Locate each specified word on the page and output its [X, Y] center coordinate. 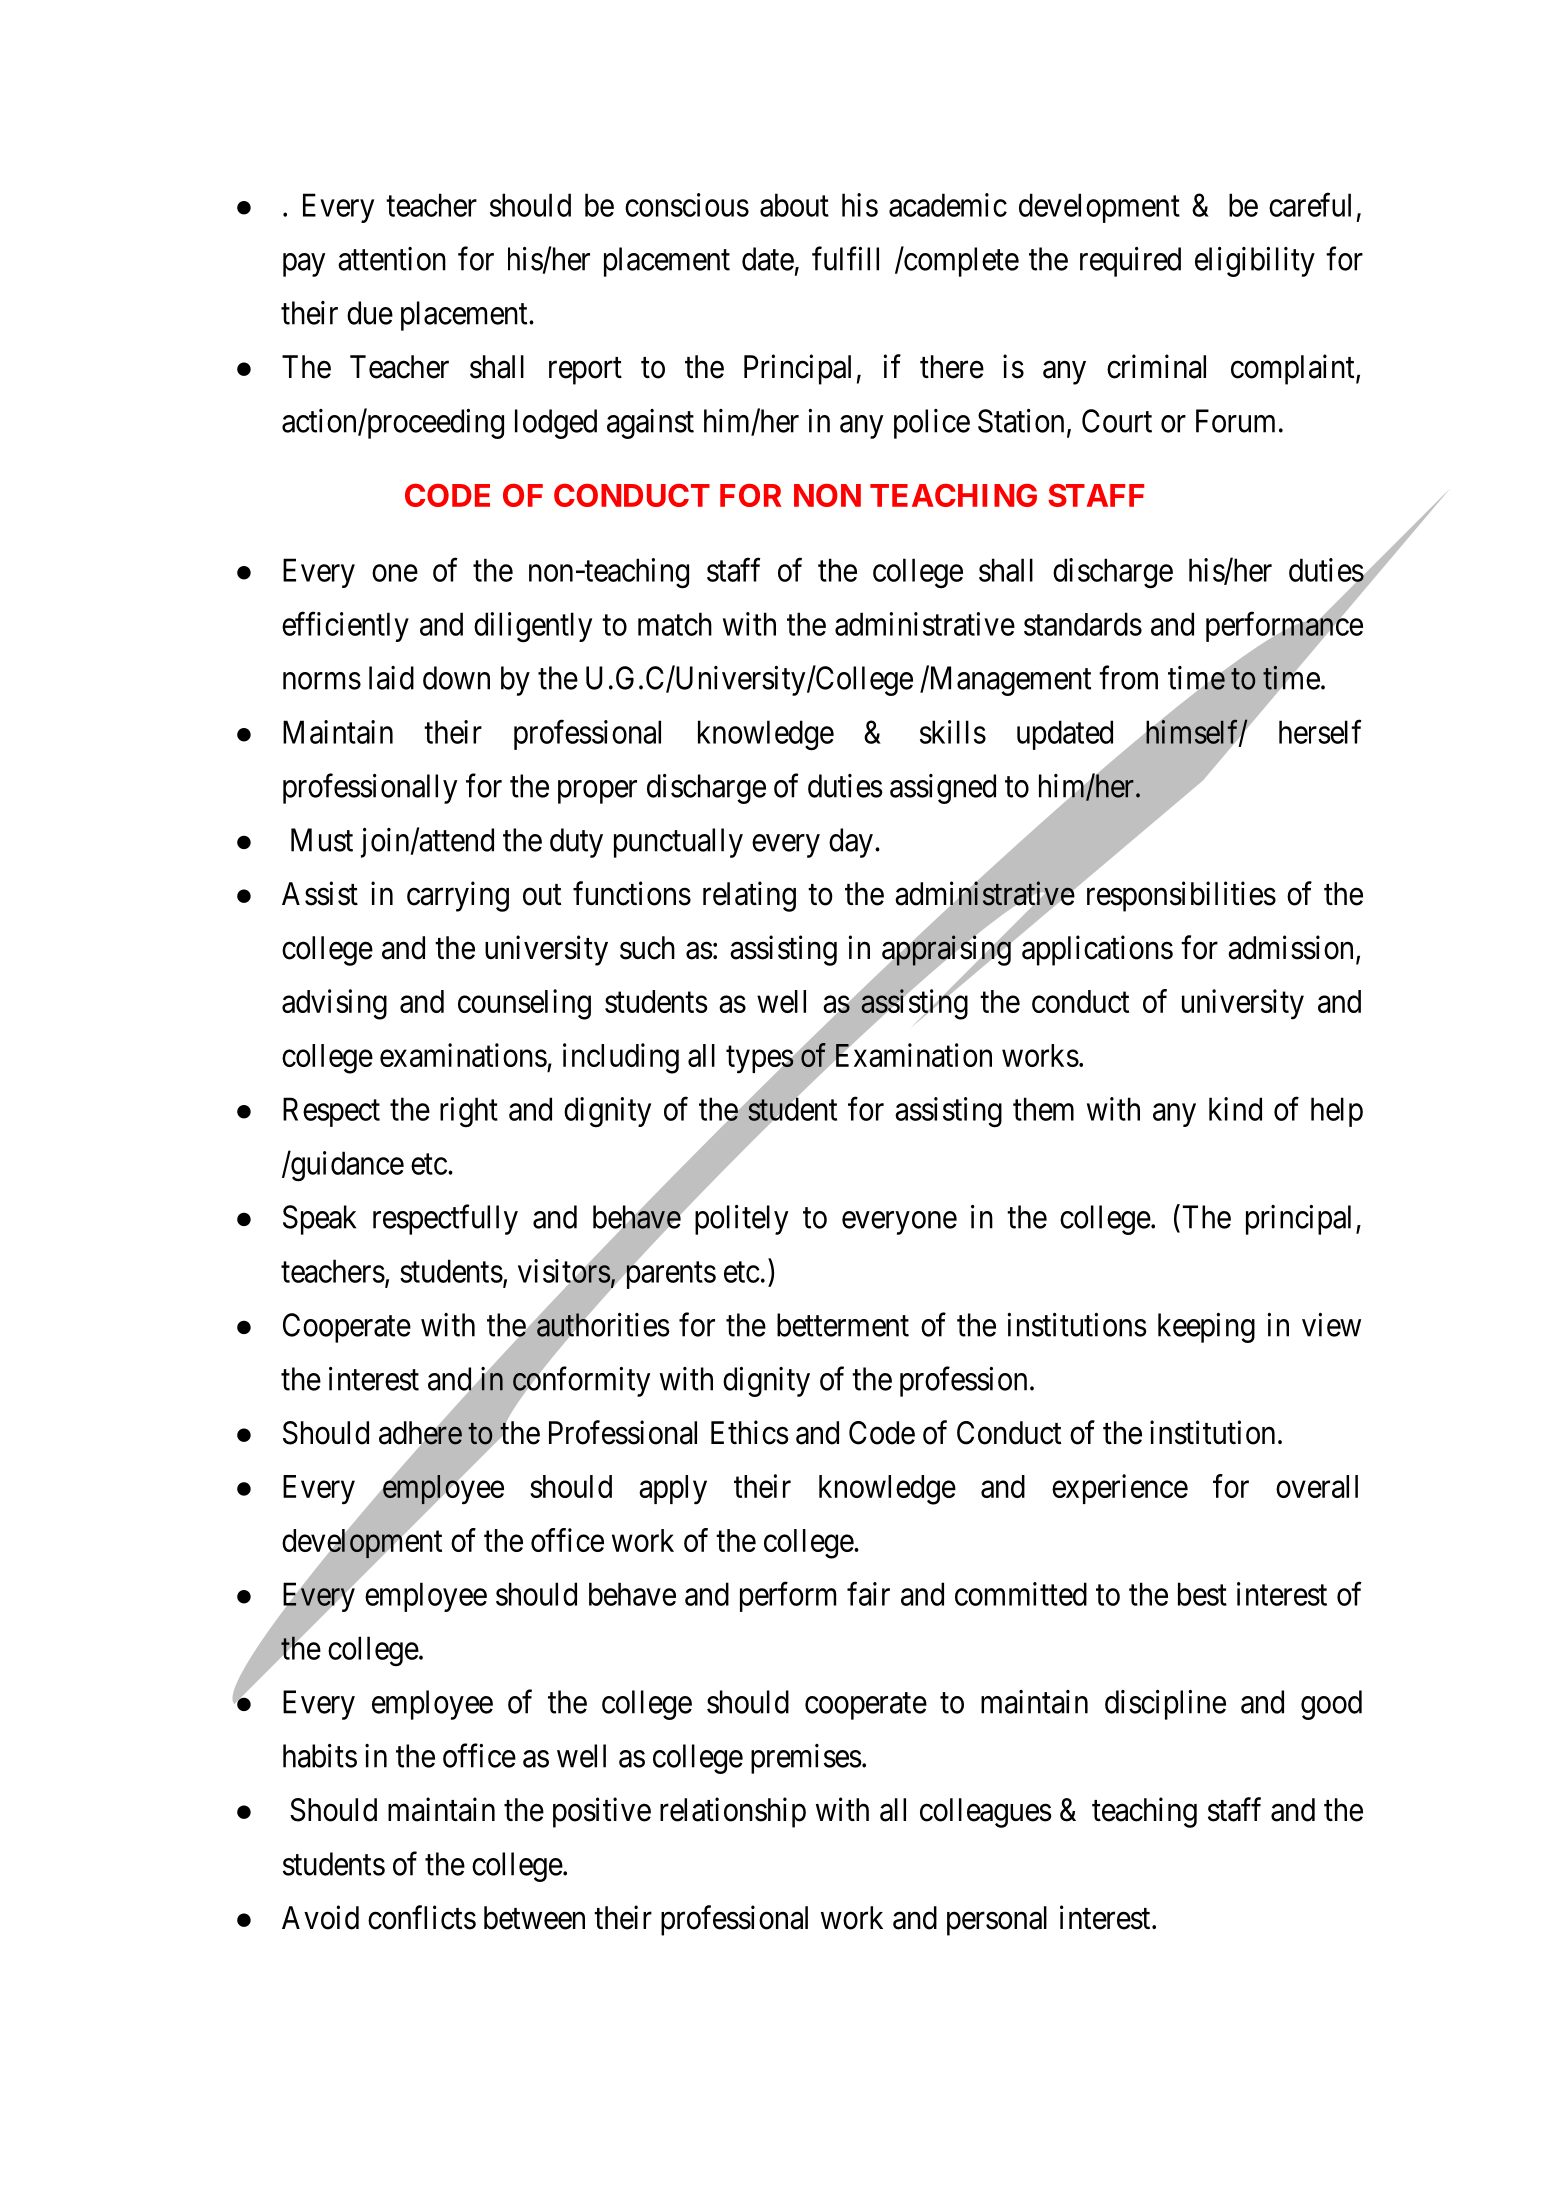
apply [673, 1490]
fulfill [845, 258]
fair [868, 1594]
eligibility [1255, 262]
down [456, 678]
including [621, 1058]
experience [1120, 1489]
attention [392, 259]
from [1128, 677]
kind [1235, 1109]
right [469, 1112]
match [675, 624]
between [534, 1918]
